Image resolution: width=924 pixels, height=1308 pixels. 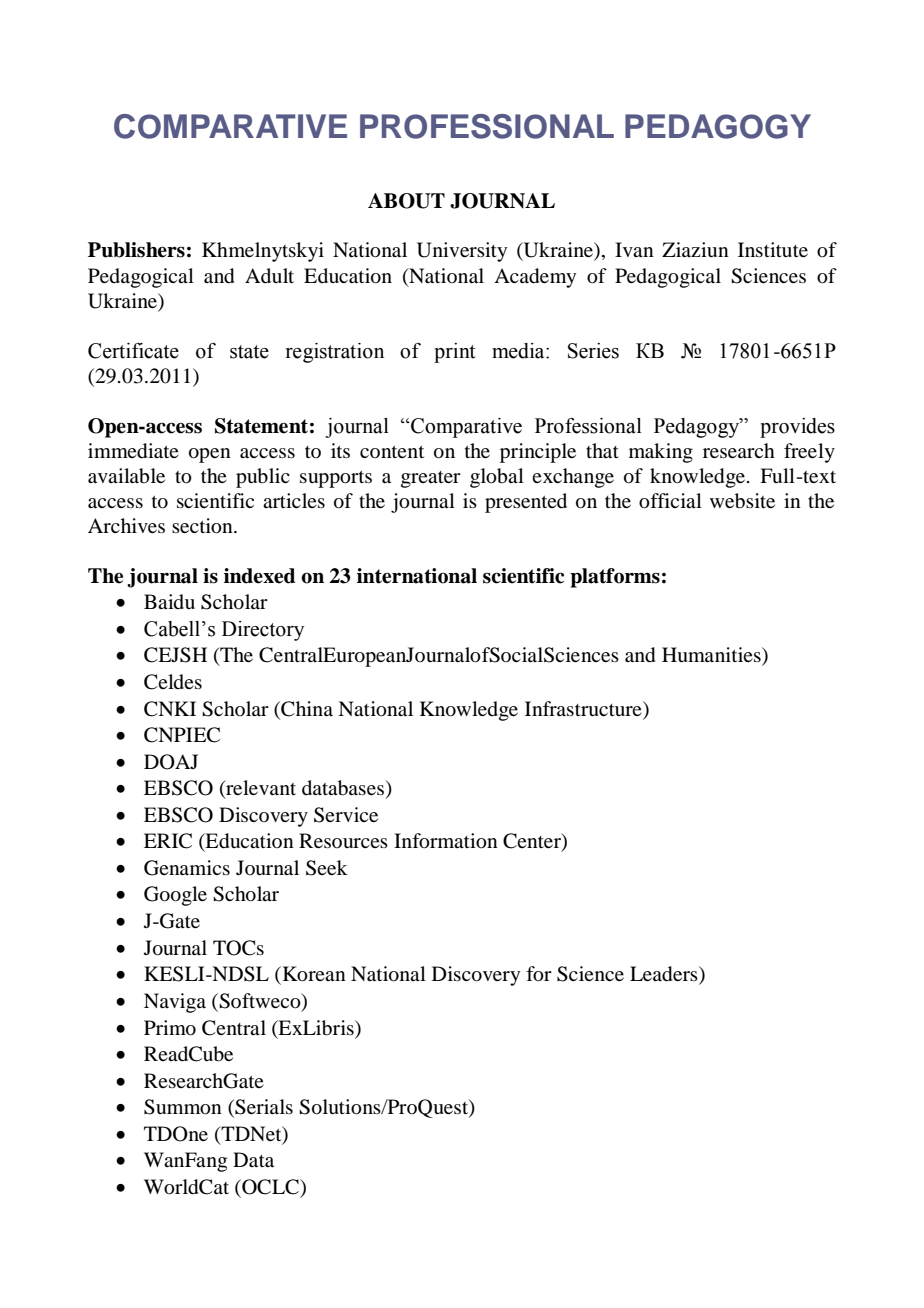 I want to click on Institute, so click(x=773, y=249).
